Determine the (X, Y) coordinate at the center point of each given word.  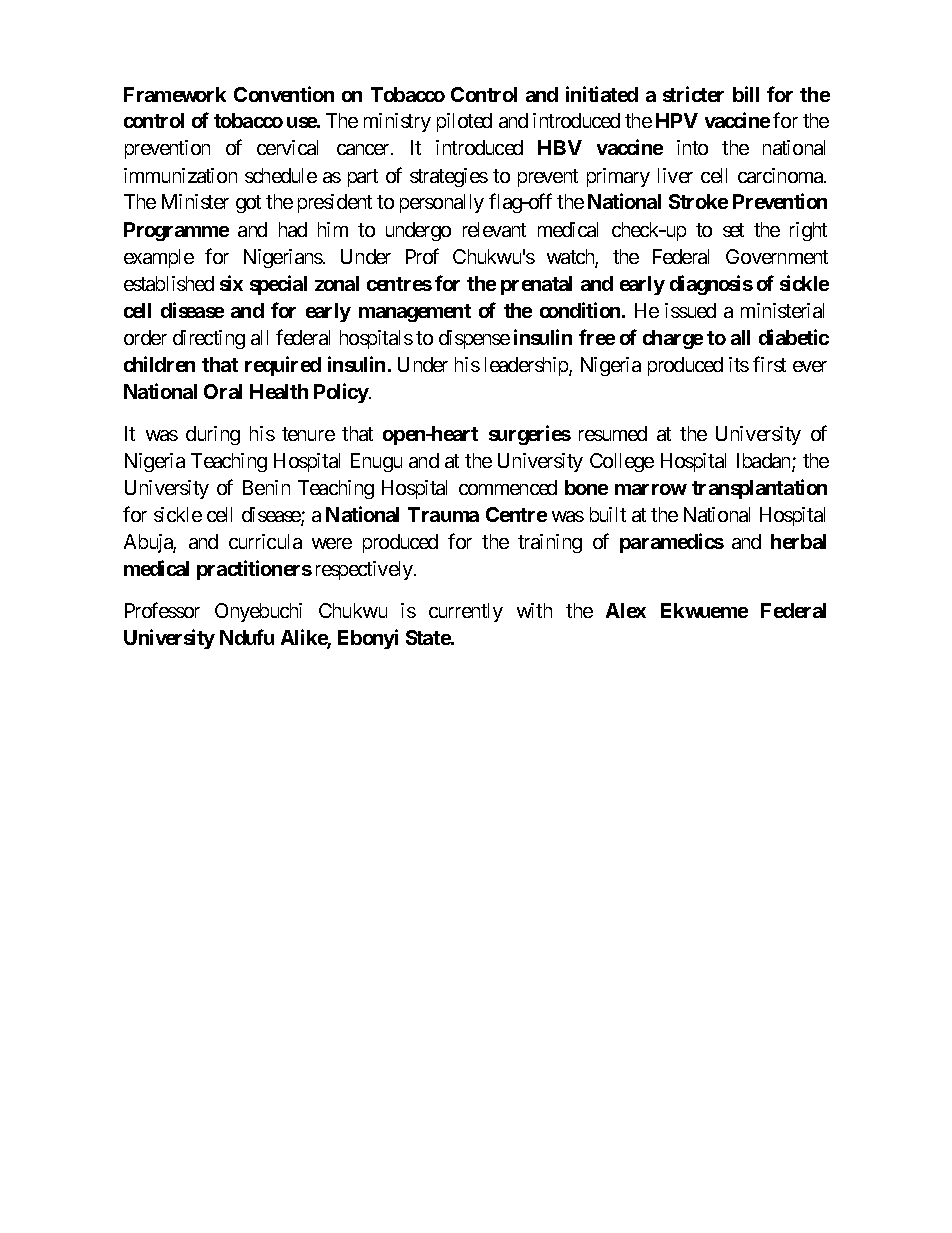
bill (746, 94)
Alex (626, 610)
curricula (265, 541)
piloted (464, 122)
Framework (175, 94)
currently (466, 612)
